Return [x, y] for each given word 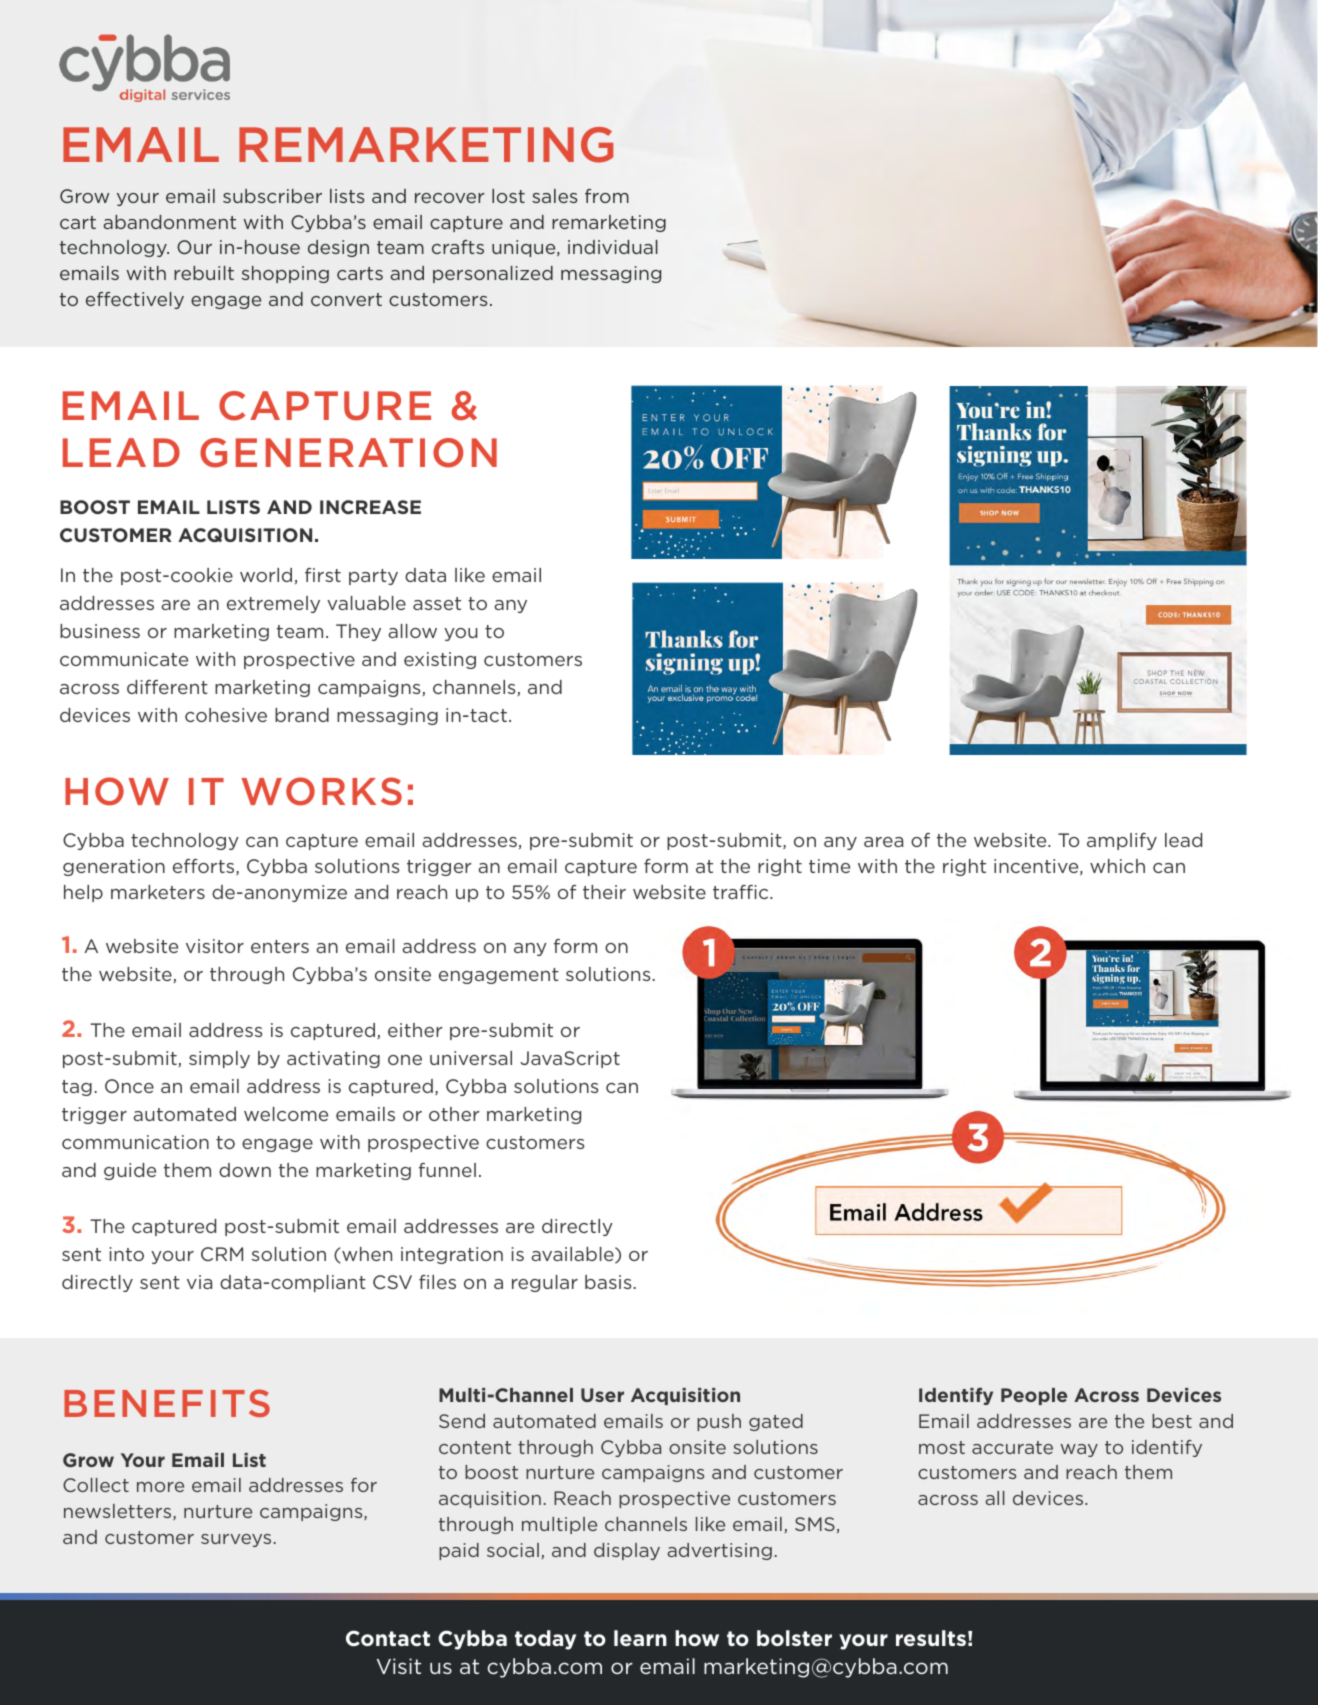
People [1034, 1396]
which [1117, 866]
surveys [236, 1540]
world [266, 575]
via [199, 1282]
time [829, 866]
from [607, 196]
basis [609, 1282]
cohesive [226, 715]
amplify [1122, 841]
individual [613, 247]
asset [437, 603]
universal [471, 1058]
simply [219, 1059]
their [604, 892]
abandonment [169, 222]
